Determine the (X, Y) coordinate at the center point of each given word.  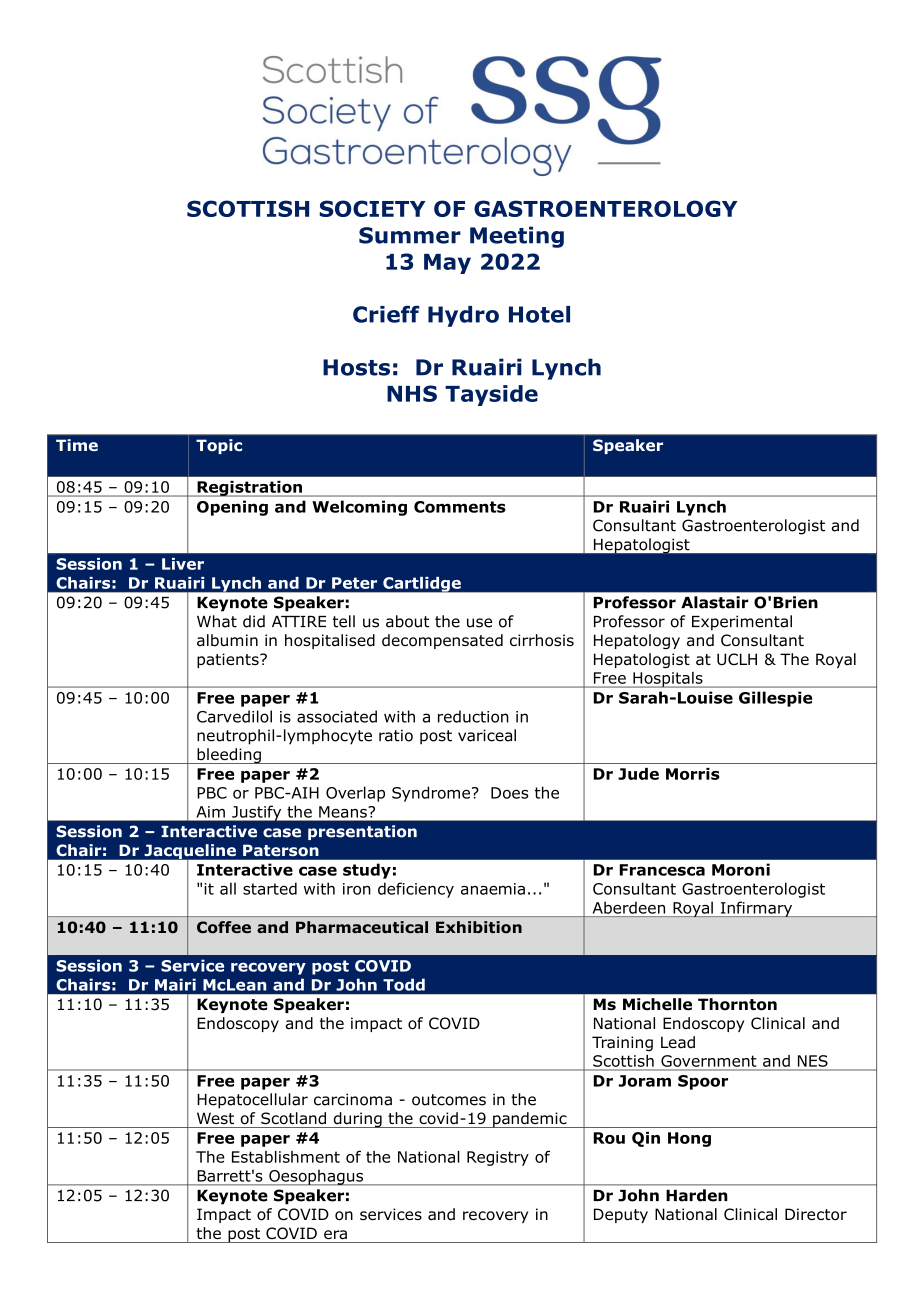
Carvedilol (234, 716)
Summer (410, 235)
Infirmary (756, 909)
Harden (697, 1195)
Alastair (715, 602)
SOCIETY (372, 208)
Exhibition (479, 927)
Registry (498, 1158)
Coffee (224, 927)
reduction (473, 716)
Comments (460, 507)
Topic (219, 446)
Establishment (286, 1157)
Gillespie (775, 699)
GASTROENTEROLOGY (605, 208)
